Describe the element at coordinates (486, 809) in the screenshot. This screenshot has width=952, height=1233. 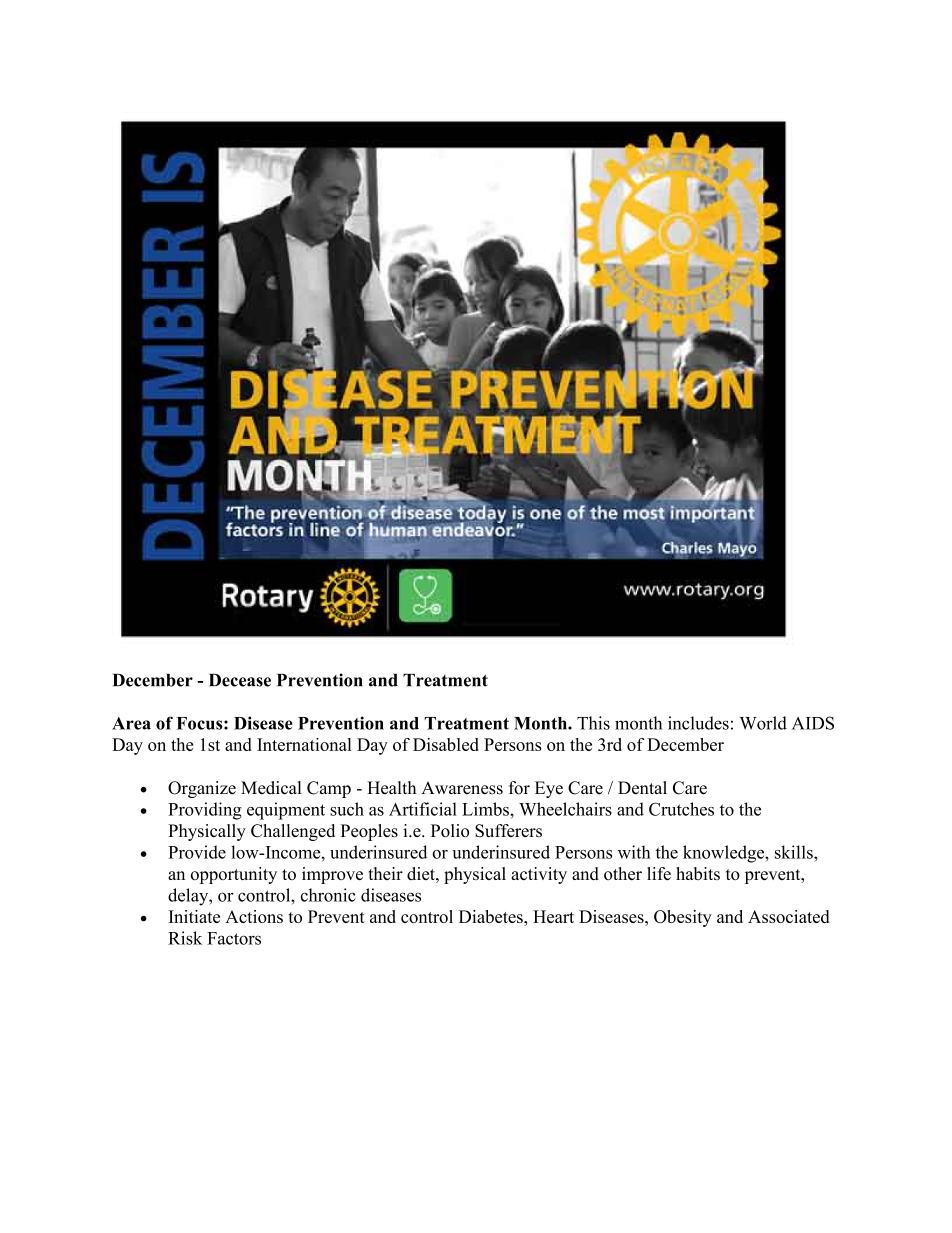
I see `Limbs` at that location.
